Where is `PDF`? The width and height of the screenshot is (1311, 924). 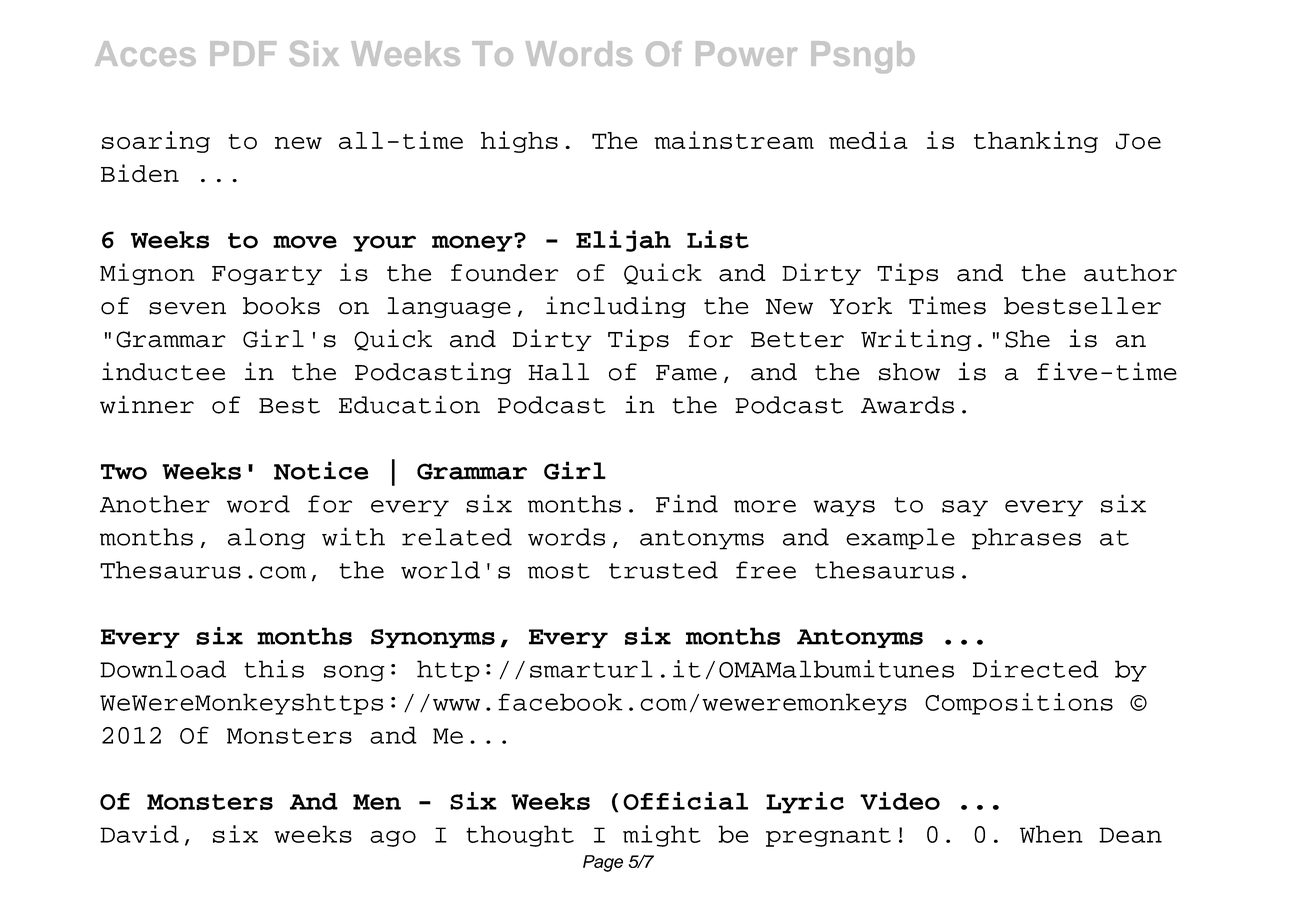
PDF is located at coordinates (243, 53).
